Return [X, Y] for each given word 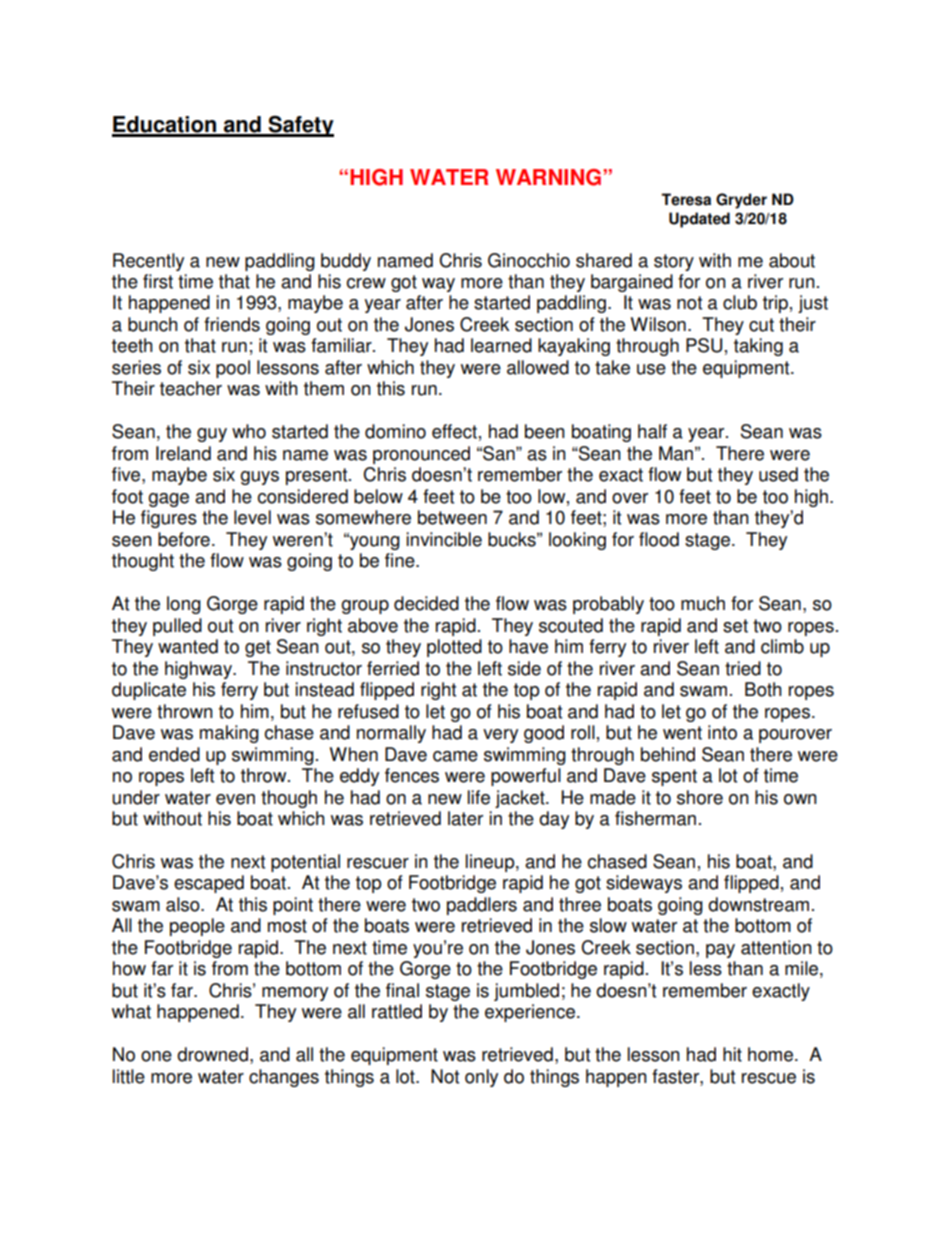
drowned [212, 1054]
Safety [300, 126]
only [481, 1078]
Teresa [686, 199]
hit [732, 1054]
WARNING [548, 177]
